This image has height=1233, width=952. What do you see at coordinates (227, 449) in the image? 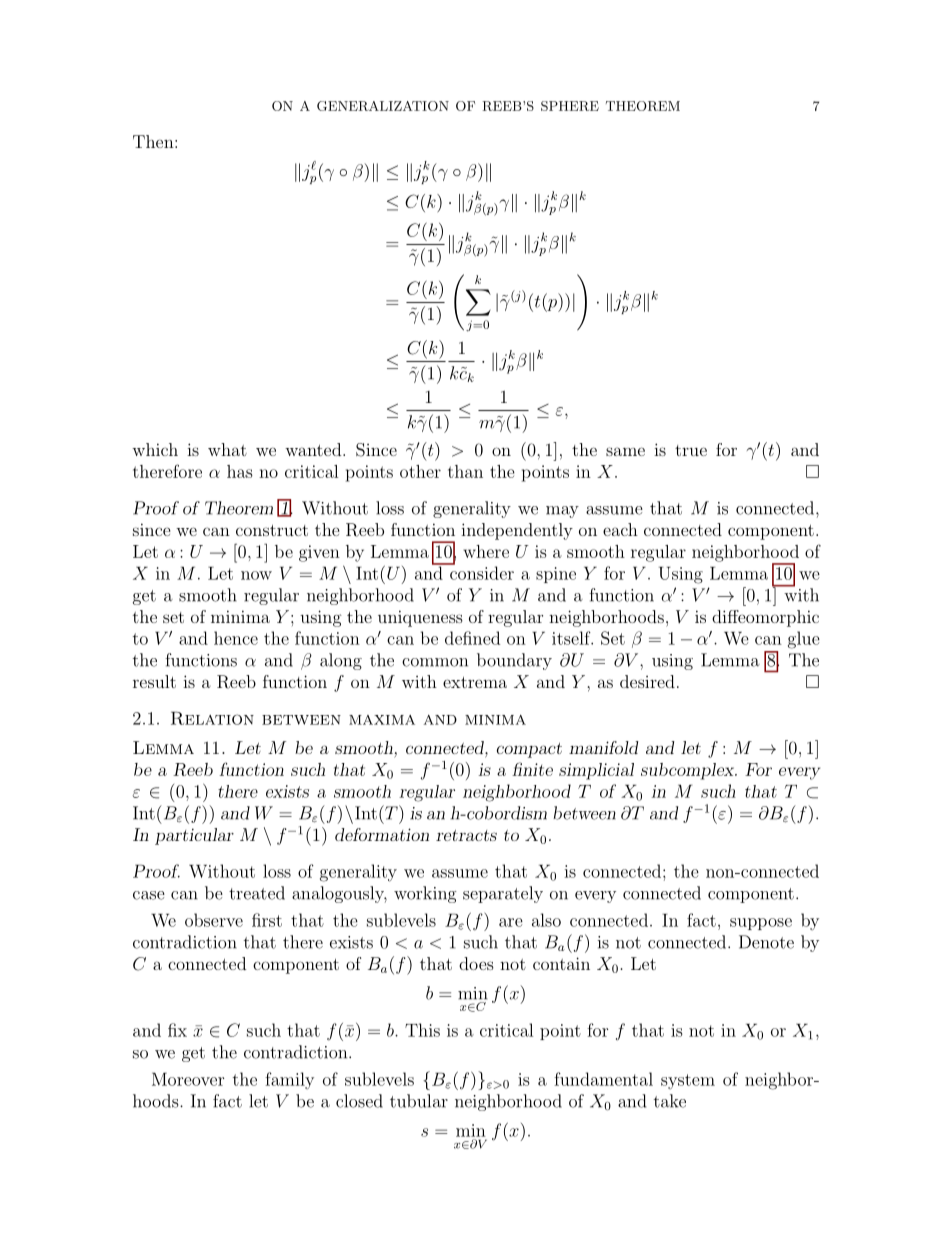
I see `what` at bounding box center [227, 449].
